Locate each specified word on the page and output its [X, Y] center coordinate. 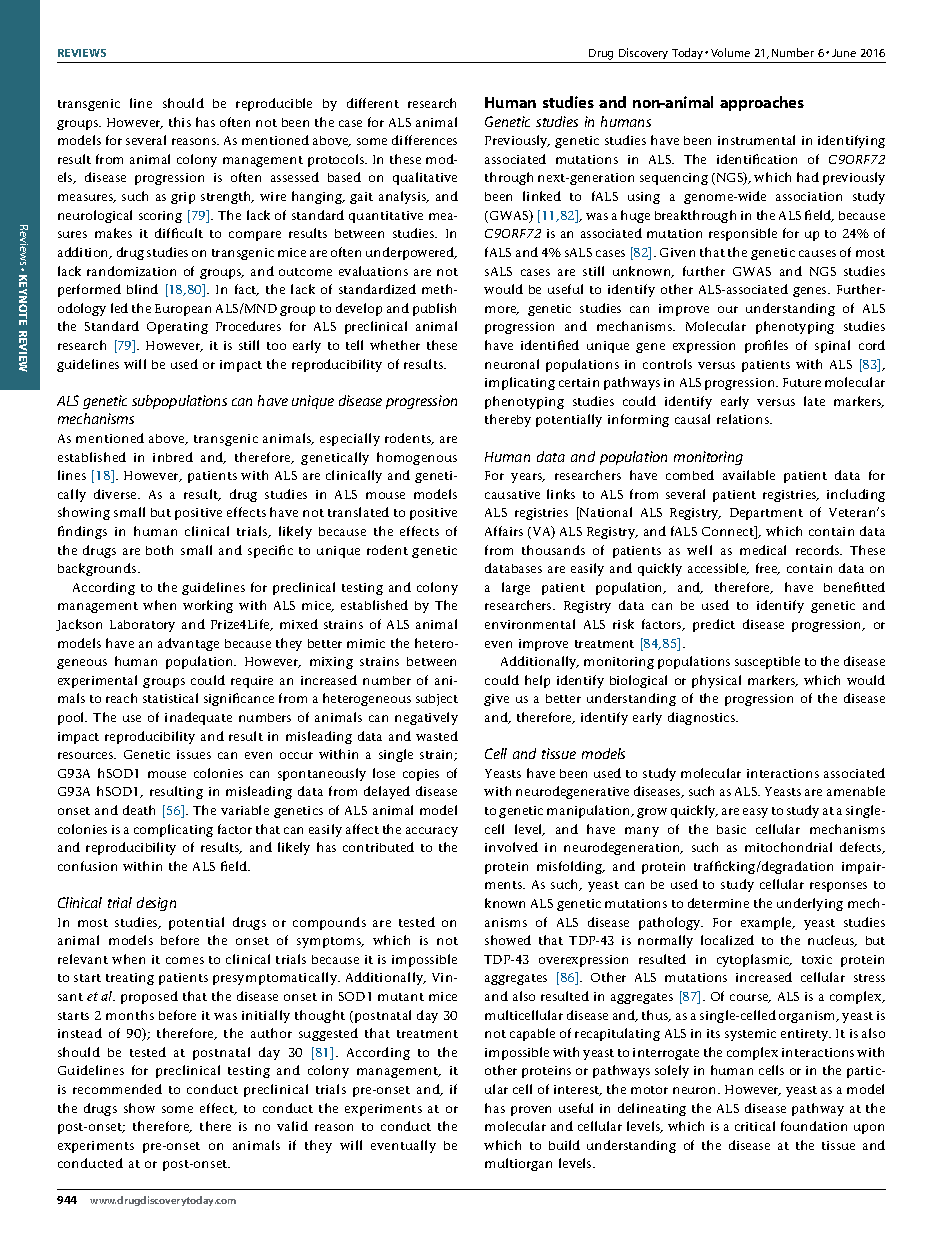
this [180, 122]
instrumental [756, 140]
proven [531, 1111]
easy [755, 813]
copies [421, 775]
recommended [117, 1089]
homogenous [417, 458]
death [139, 810]
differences [424, 140]
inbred [173, 457]
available [749, 475]
